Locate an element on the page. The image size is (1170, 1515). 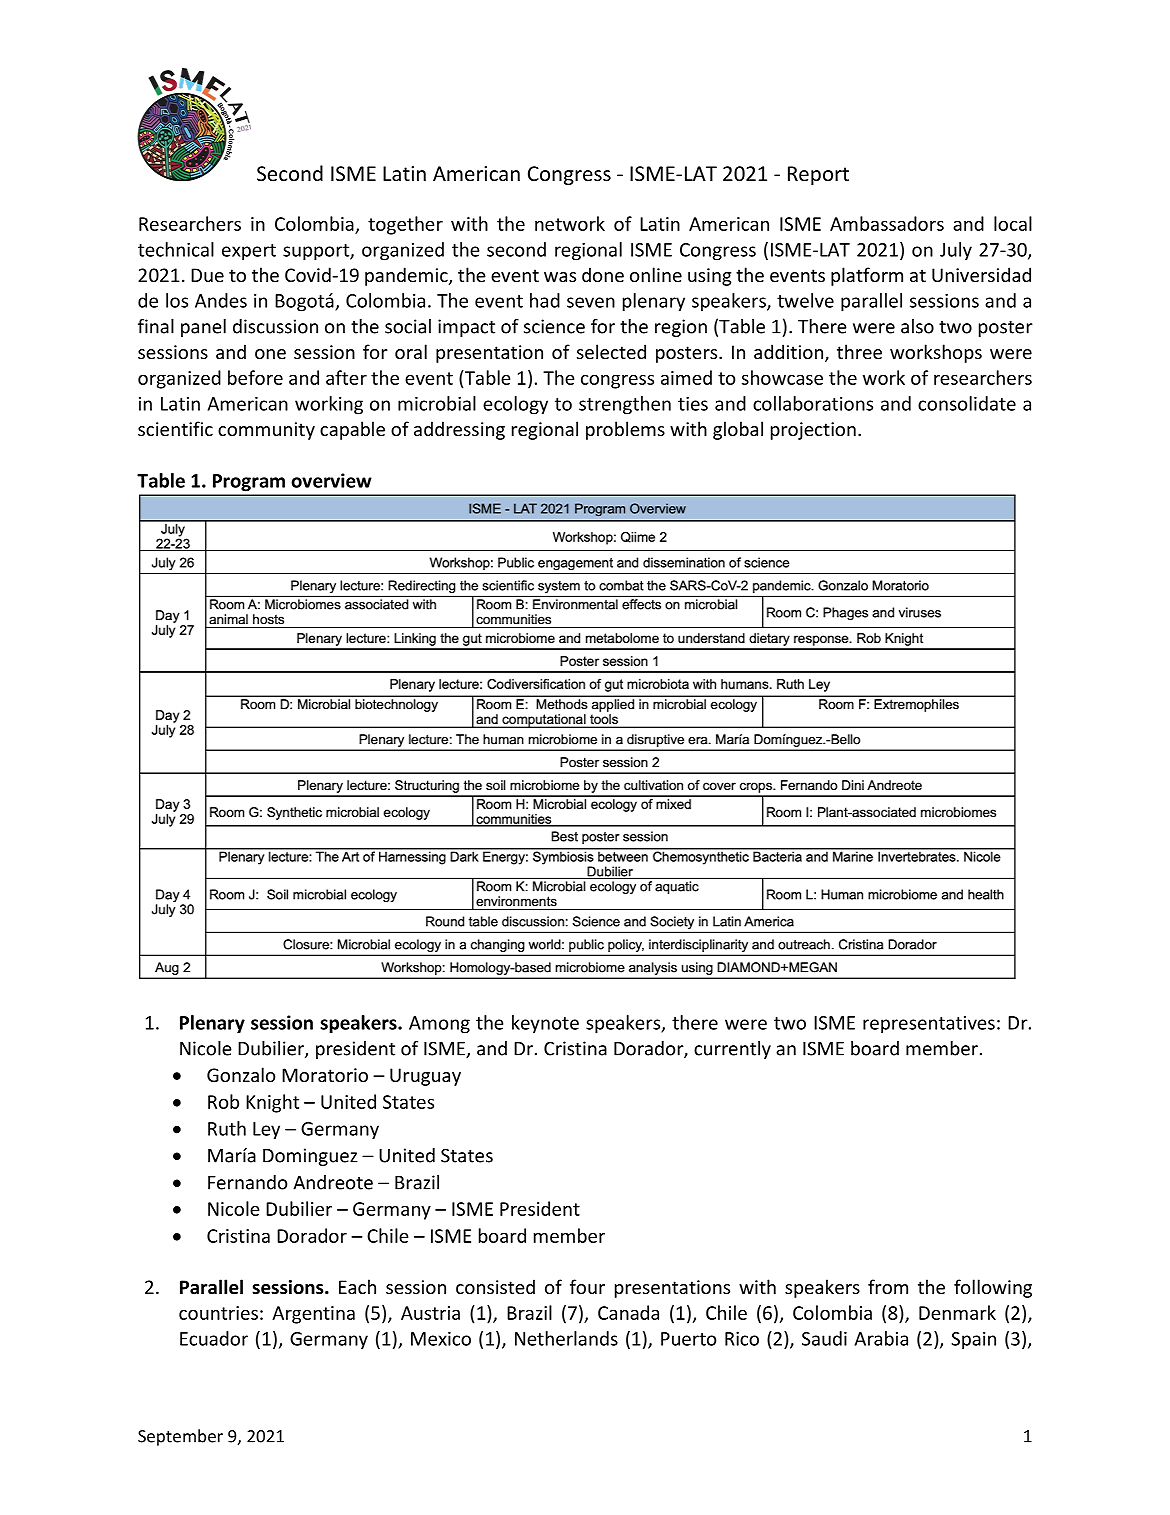
September is located at coordinates (180, 1437).
